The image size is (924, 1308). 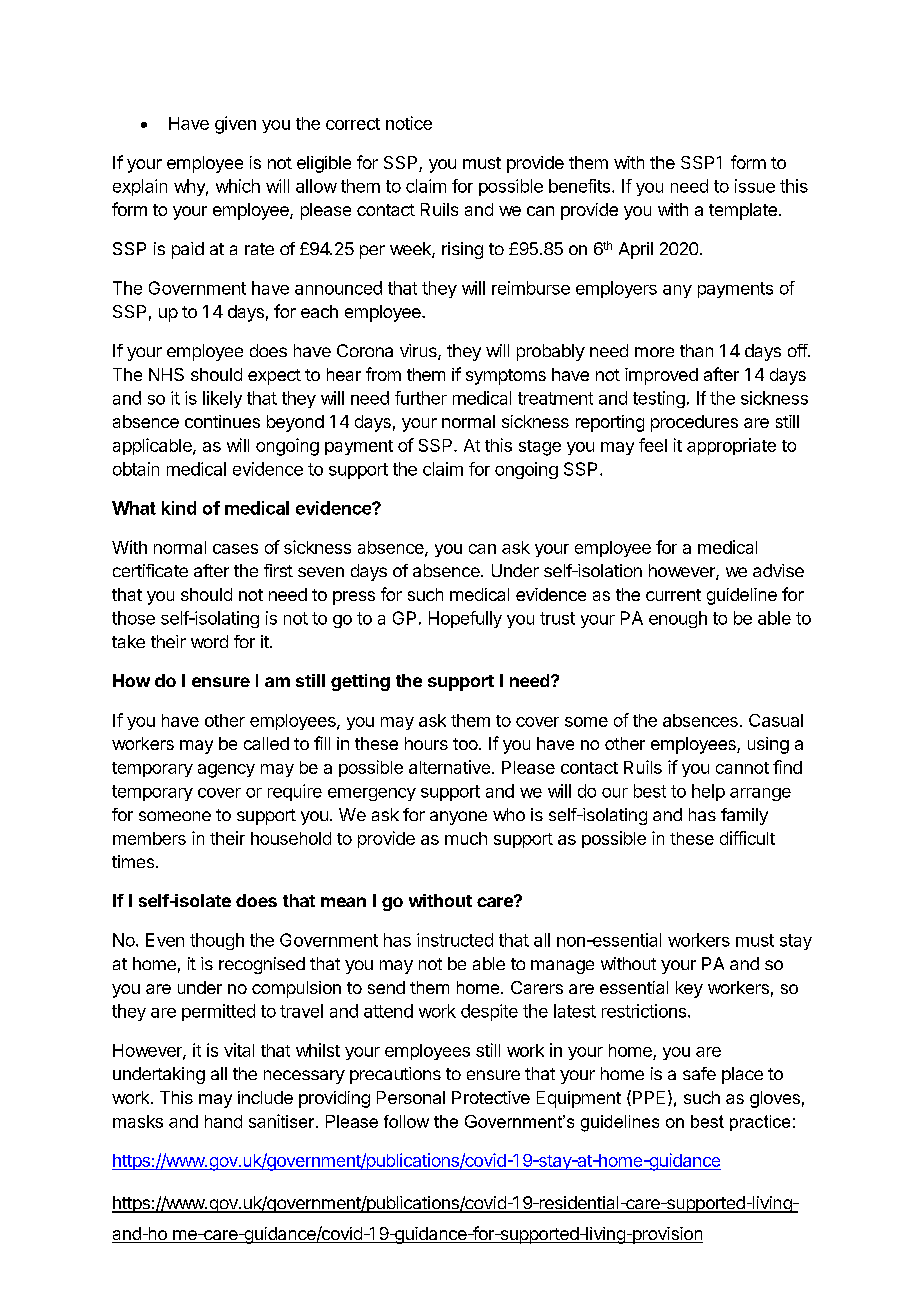 I want to click on stage, so click(x=540, y=448).
